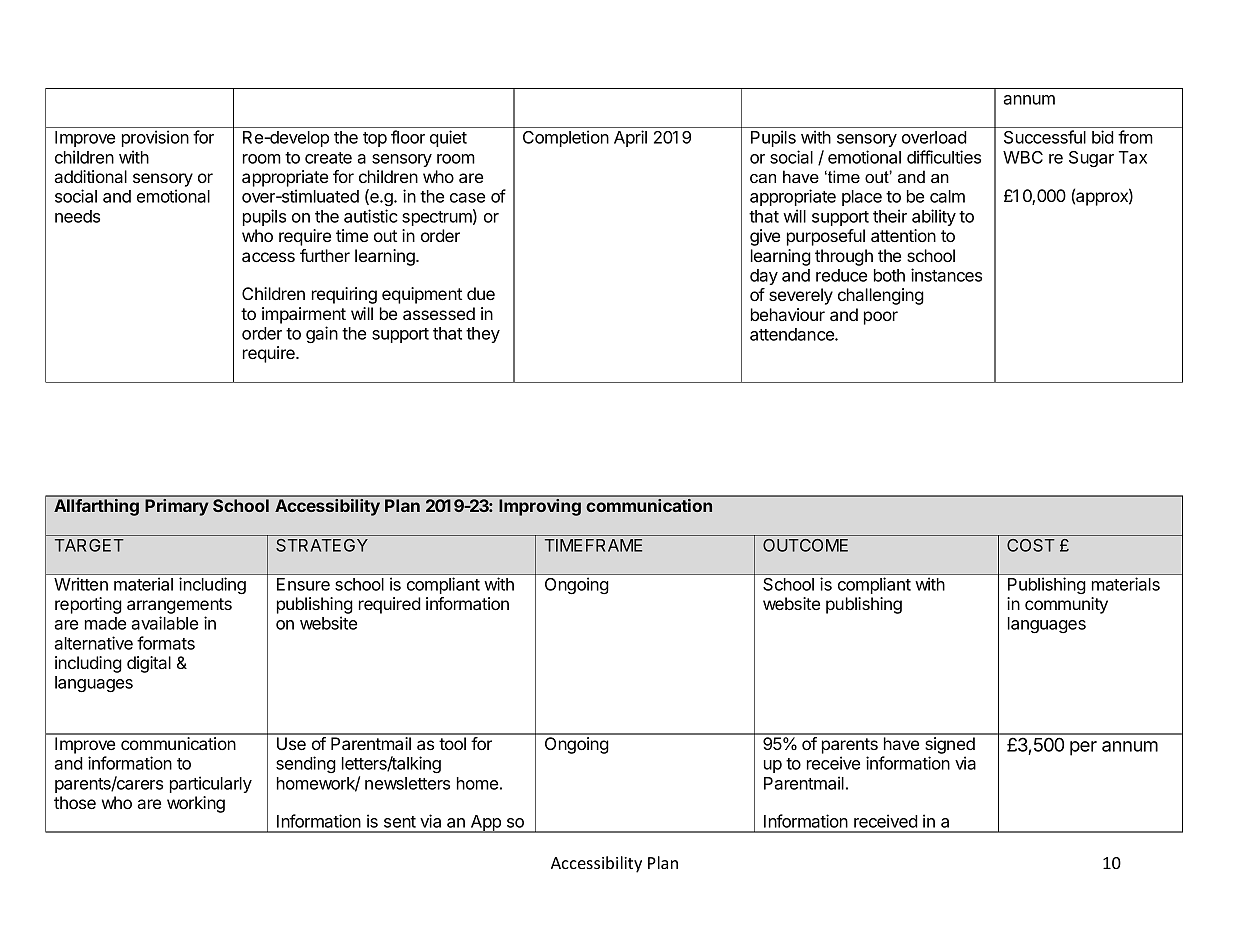 The height and width of the screenshot is (952, 1233). I want to click on sending, so click(306, 764).
